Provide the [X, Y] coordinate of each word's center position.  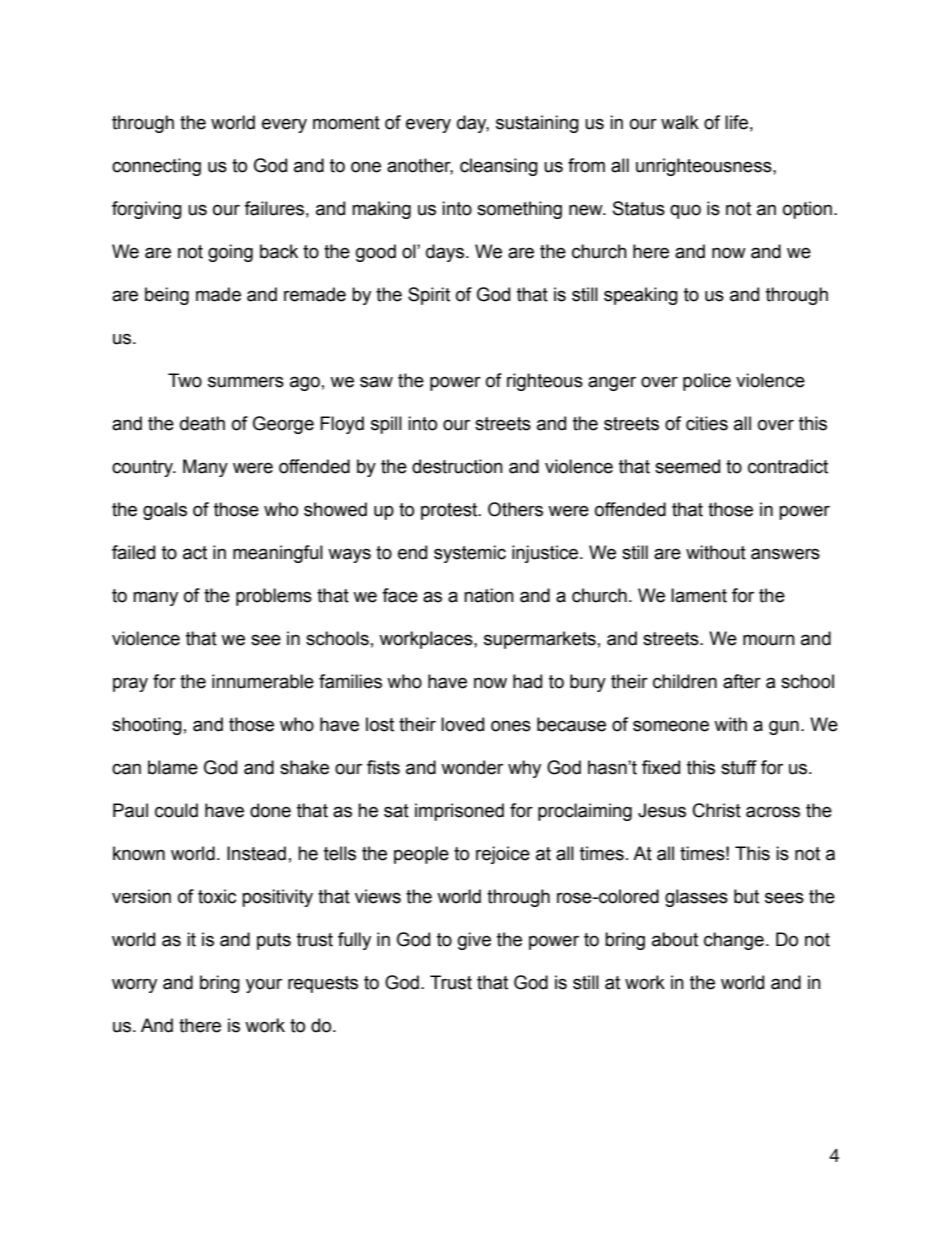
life [736, 122]
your [264, 985]
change [734, 941]
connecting [156, 167]
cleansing [499, 167]
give [474, 941]
